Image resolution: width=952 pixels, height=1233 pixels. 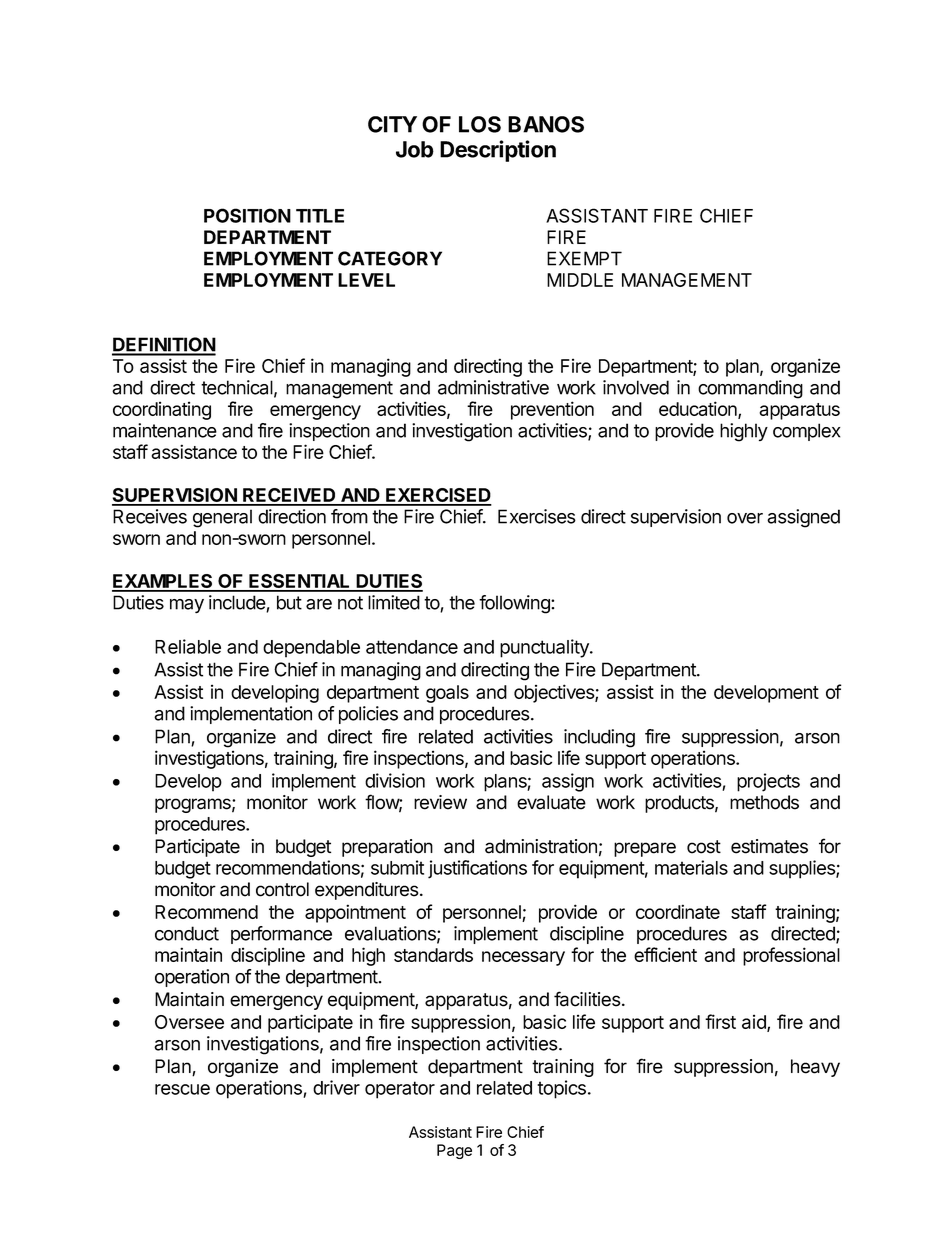 I want to click on complex, so click(x=806, y=432).
